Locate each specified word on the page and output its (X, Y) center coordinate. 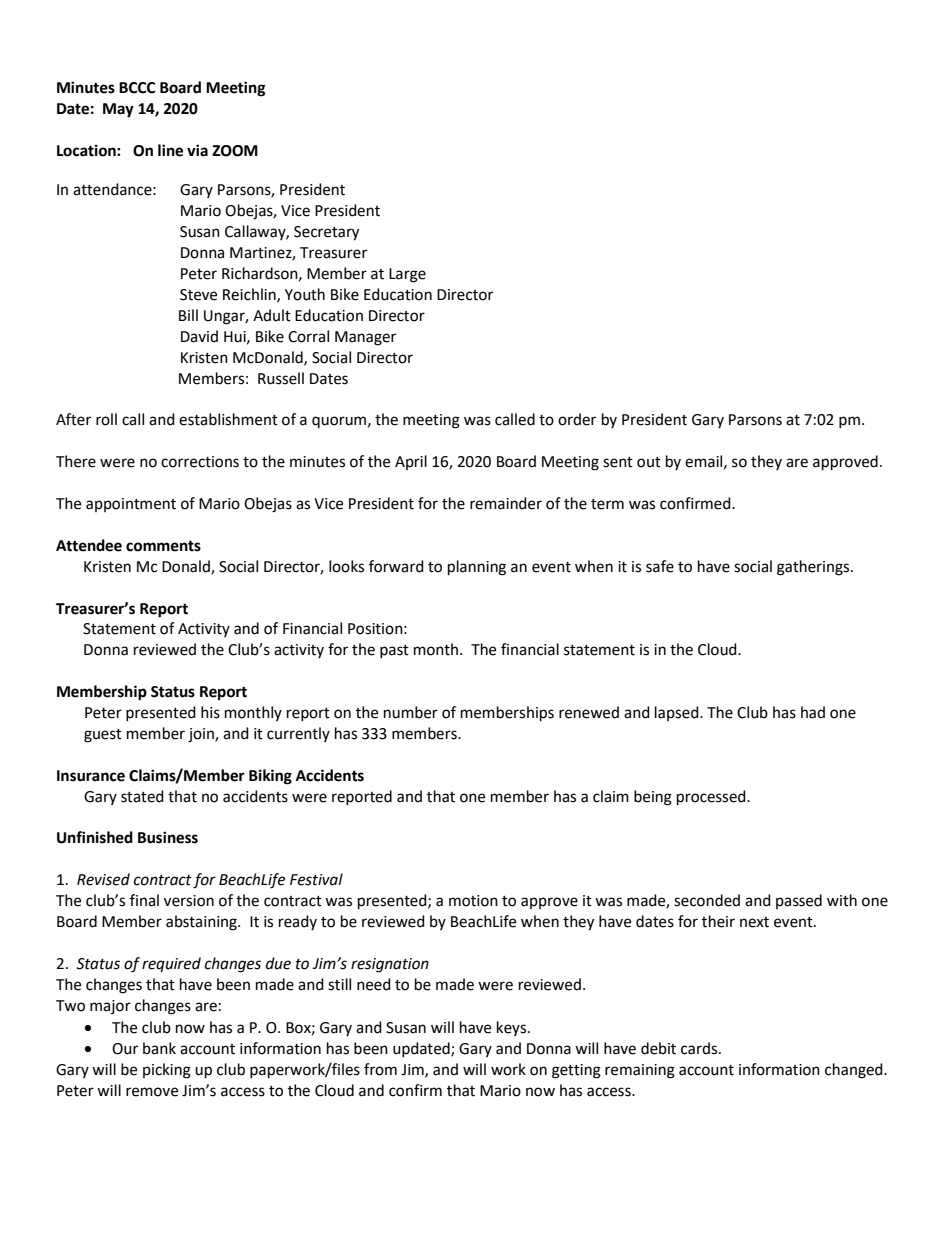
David (199, 336)
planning (477, 568)
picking (167, 1071)
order (577, 419)
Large (407, 275)
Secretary (326, 233)
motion (473, 901)
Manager (365, 338)
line (170, 150)
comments (163, 546)
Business (168, 837)
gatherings (814, 568)
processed (712, 798)
